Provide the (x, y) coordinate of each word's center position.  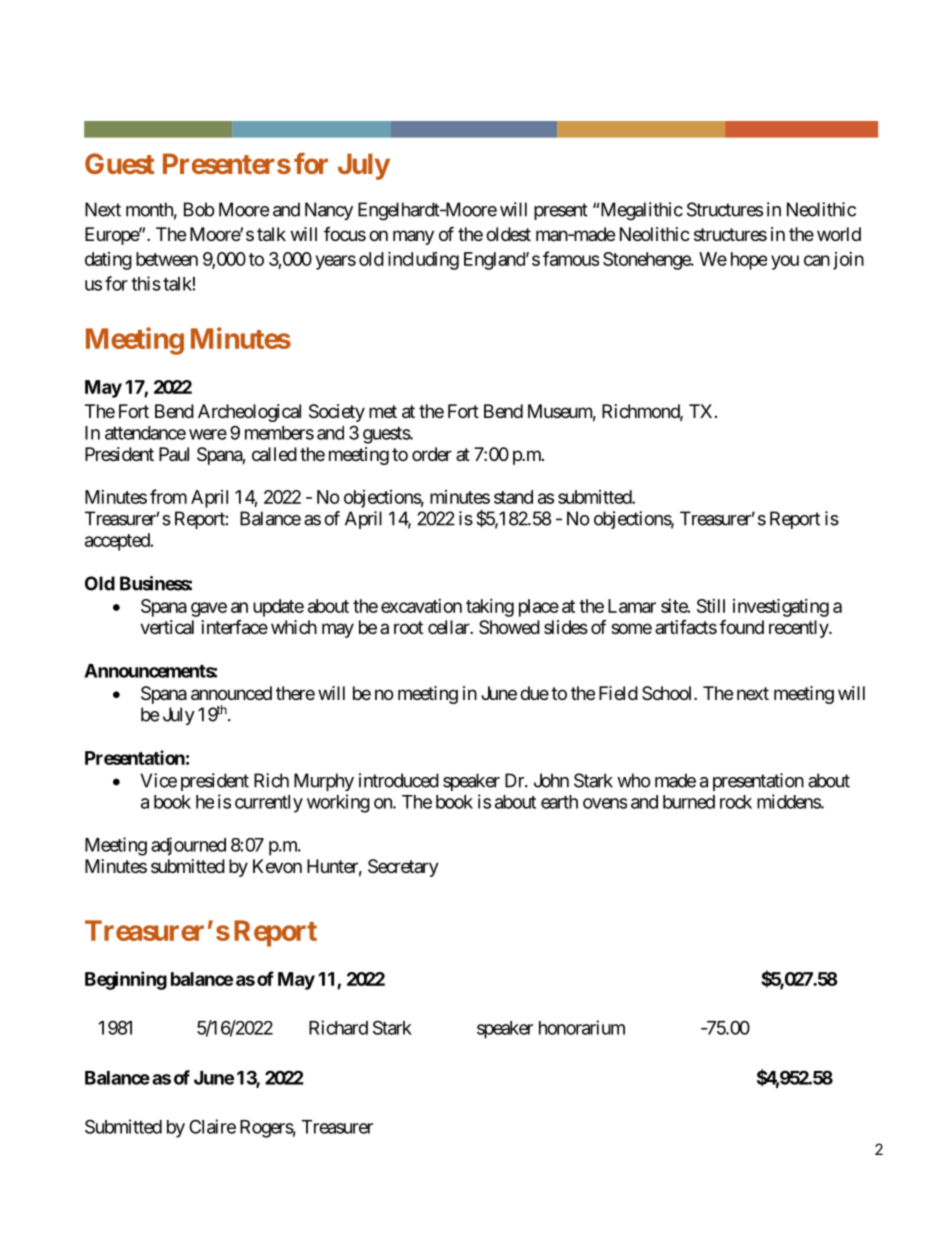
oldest (508, 234)
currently (269, 804)
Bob (199, 209)
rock (736, 802)
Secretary (403, 868)
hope (749, 261)
